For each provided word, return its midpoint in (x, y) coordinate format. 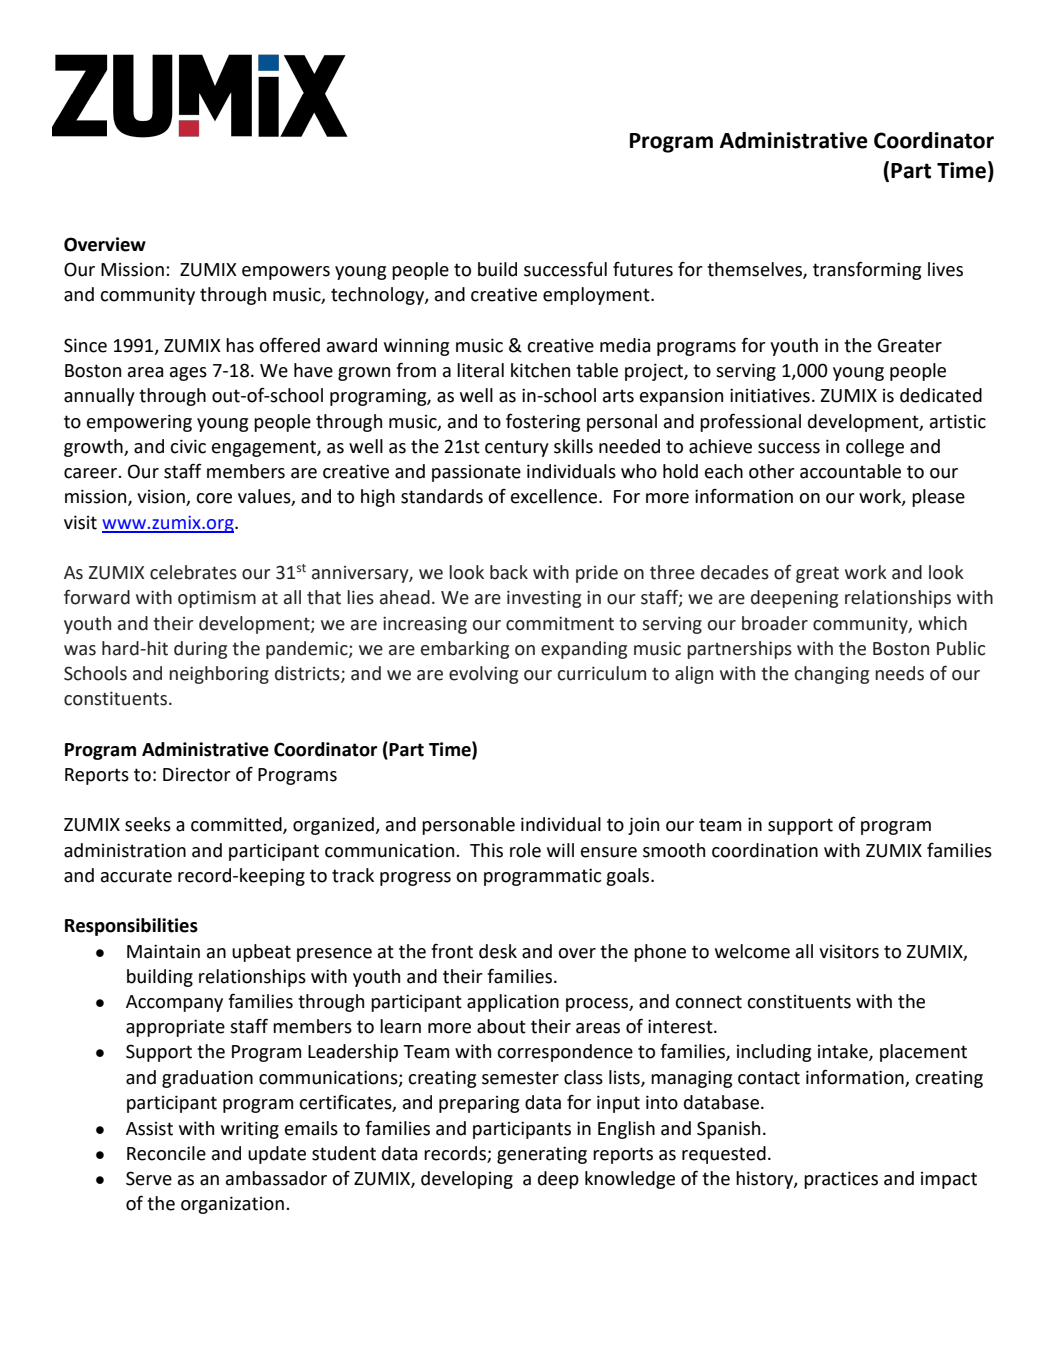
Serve (149, 1178)
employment (597, 296)
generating (542, 1155)
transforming (867, 270)
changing (832, 675)
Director (197, 775)
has (240, 345)
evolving (483, 675)
